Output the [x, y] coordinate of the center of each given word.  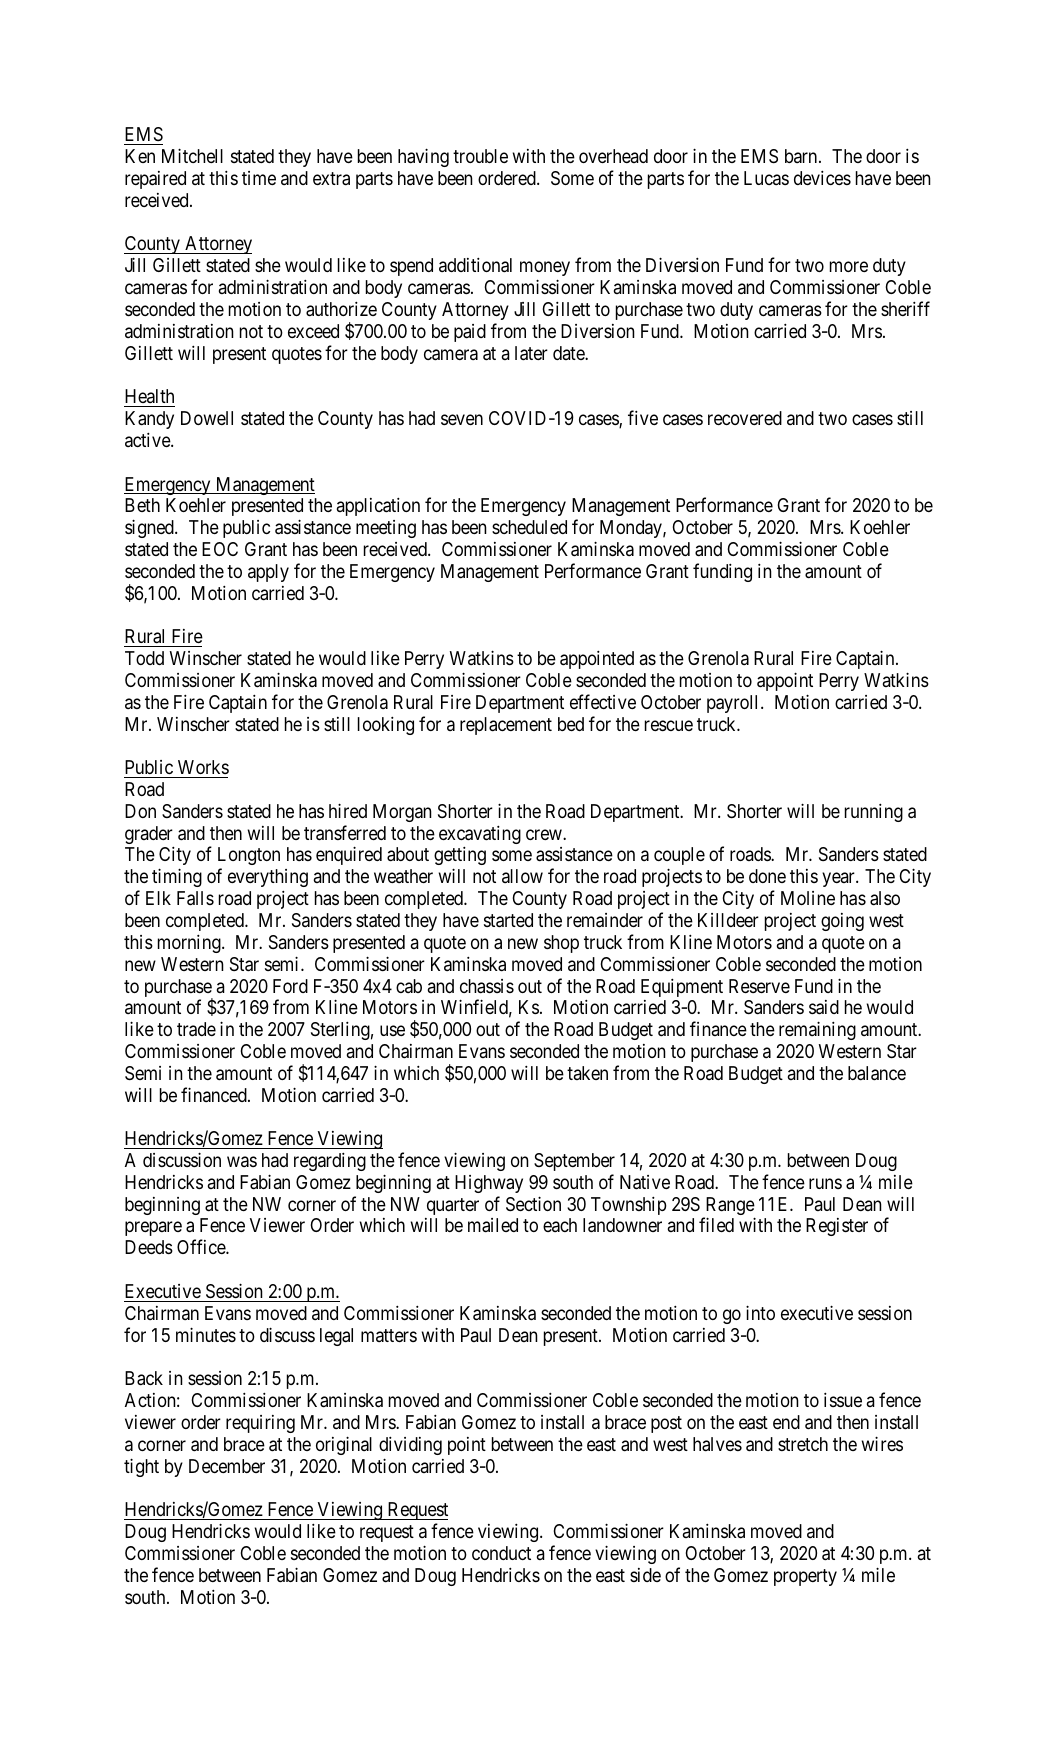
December [227, 1466]
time [259, 178]
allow [522, 876]
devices [822, 178]
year [839, 880]
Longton [249, 858]
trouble [480, 156]
